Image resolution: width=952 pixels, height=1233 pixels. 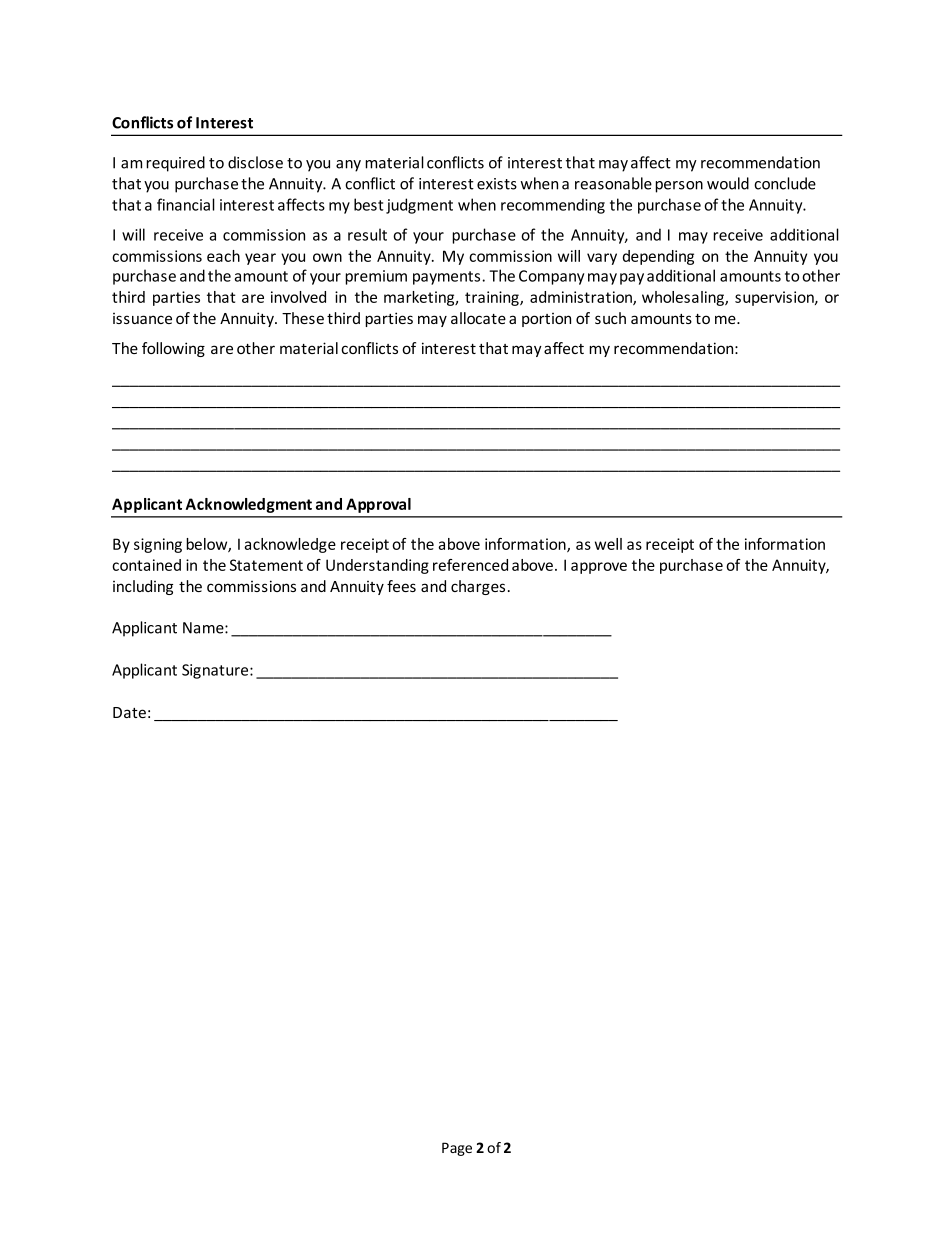 What do you see at coordinates (599, 568) in the screenshot?
I see `approve` at bounding box center [599, 568].
